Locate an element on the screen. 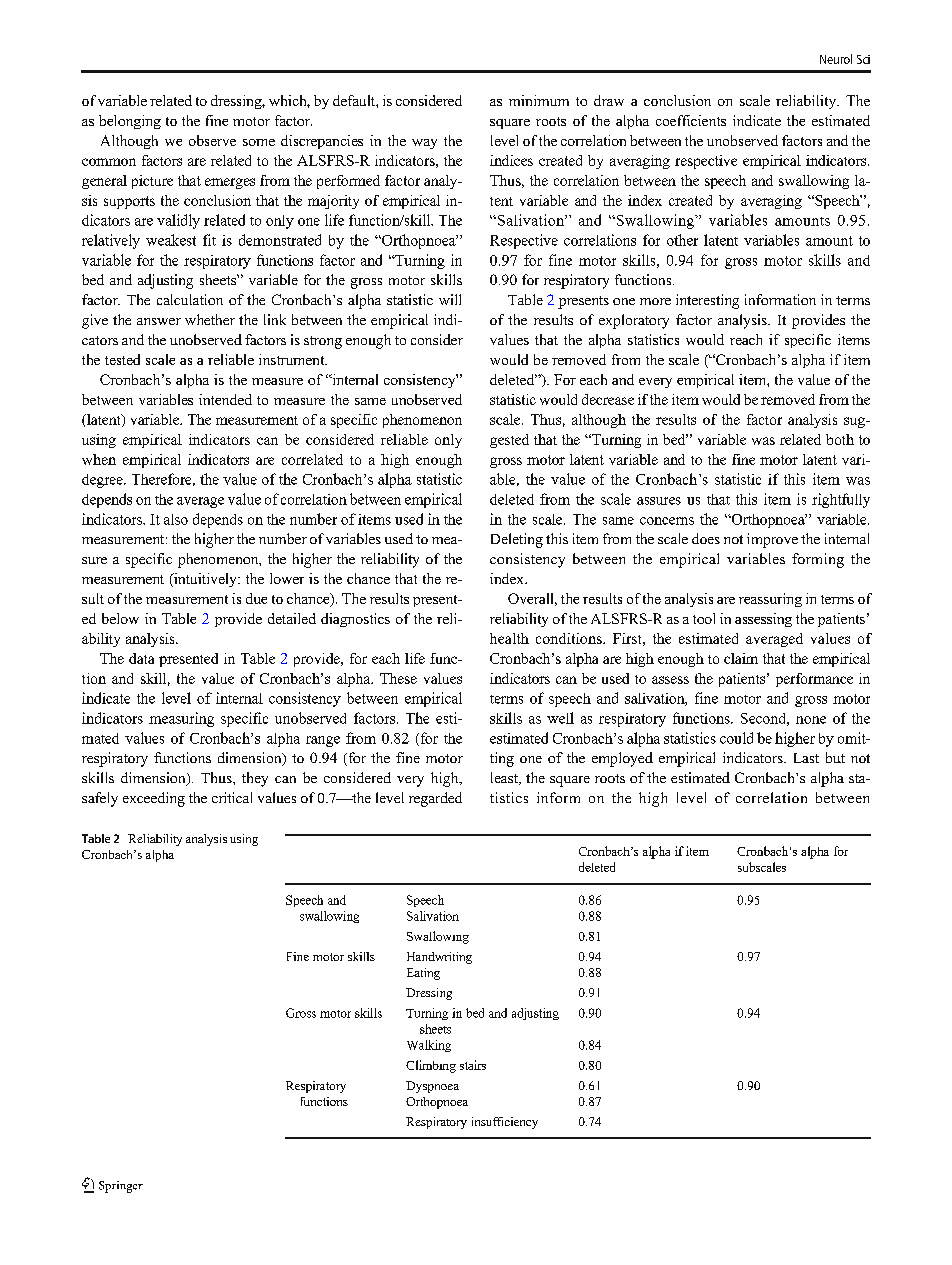  Dyspnoea is located at coordinates (432, 1087).
